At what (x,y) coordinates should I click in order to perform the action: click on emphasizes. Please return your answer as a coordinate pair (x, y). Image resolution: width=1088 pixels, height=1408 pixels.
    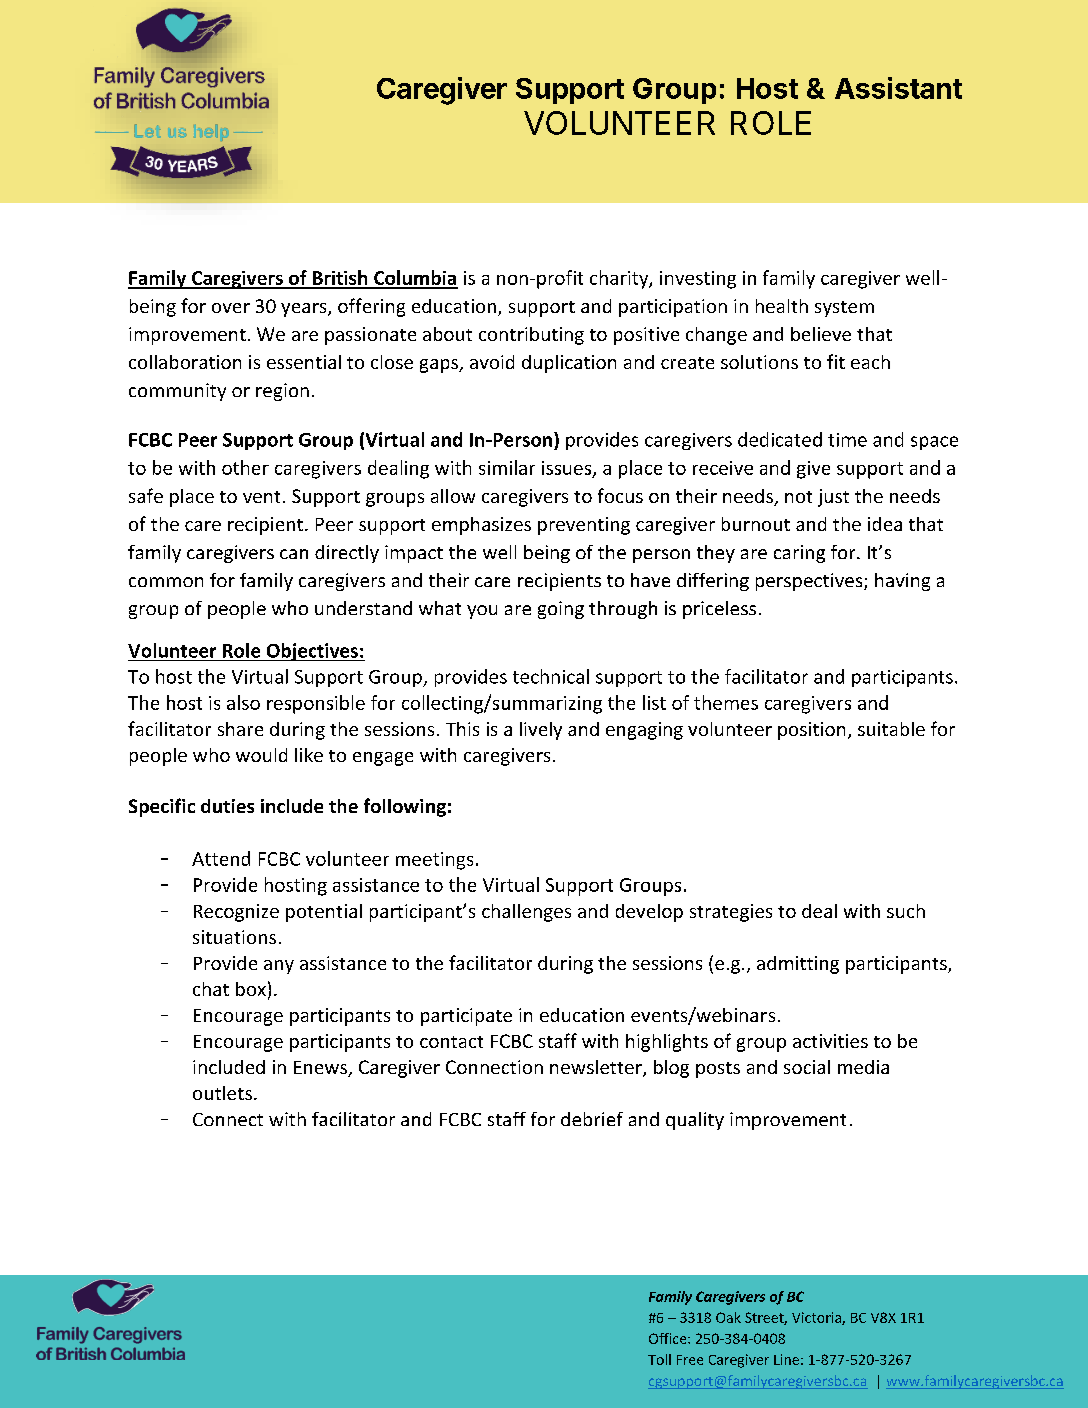
    Looking at the image, I should click on (481, 526).
